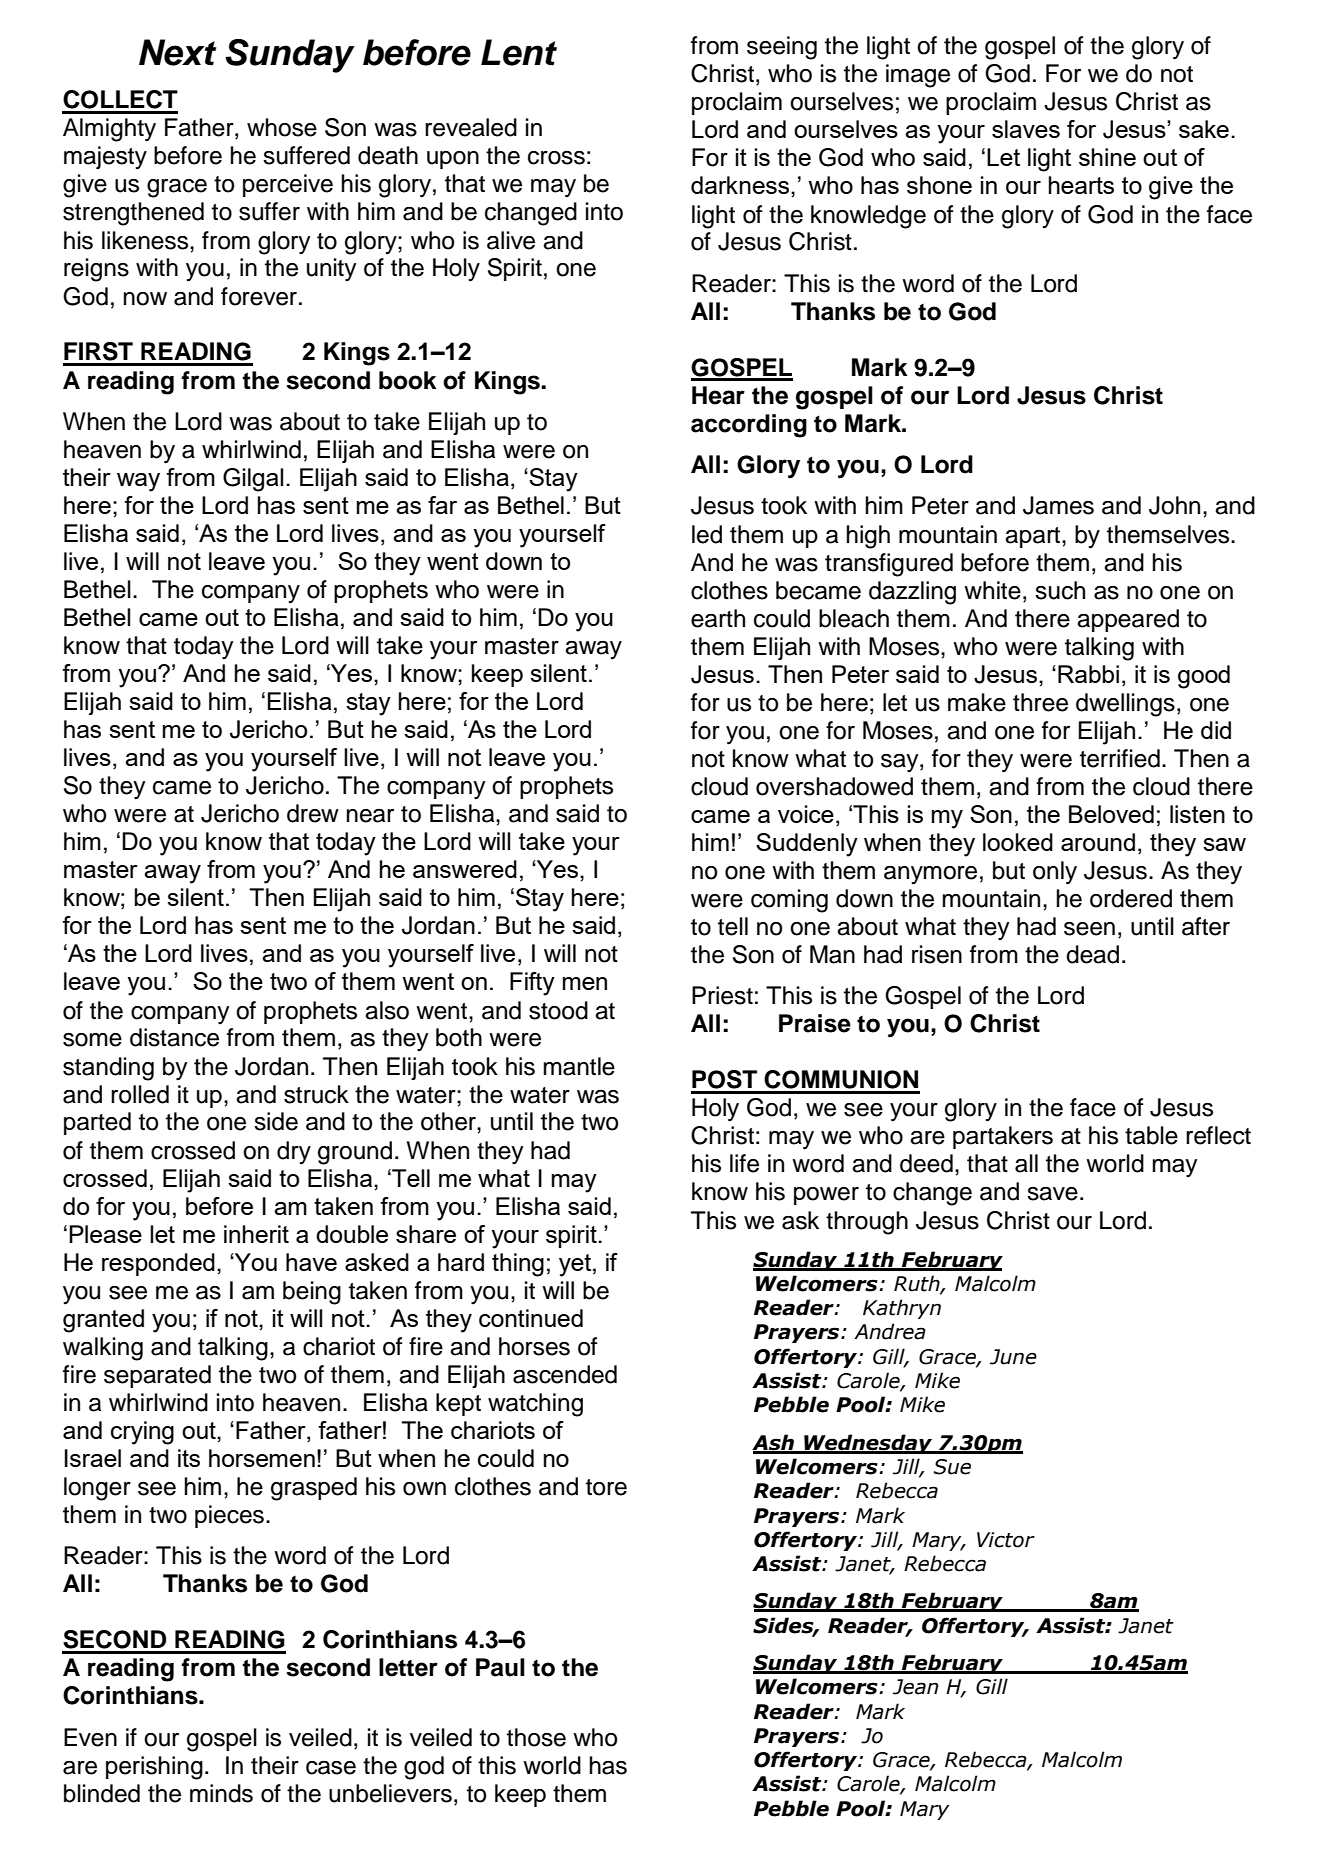 Image resolution: width=1319 pixels, height=1865 pixels. What do you see at coordinates (536, 1737) in the screenshot?
I see `those` at bounding box center [536, 1737].
